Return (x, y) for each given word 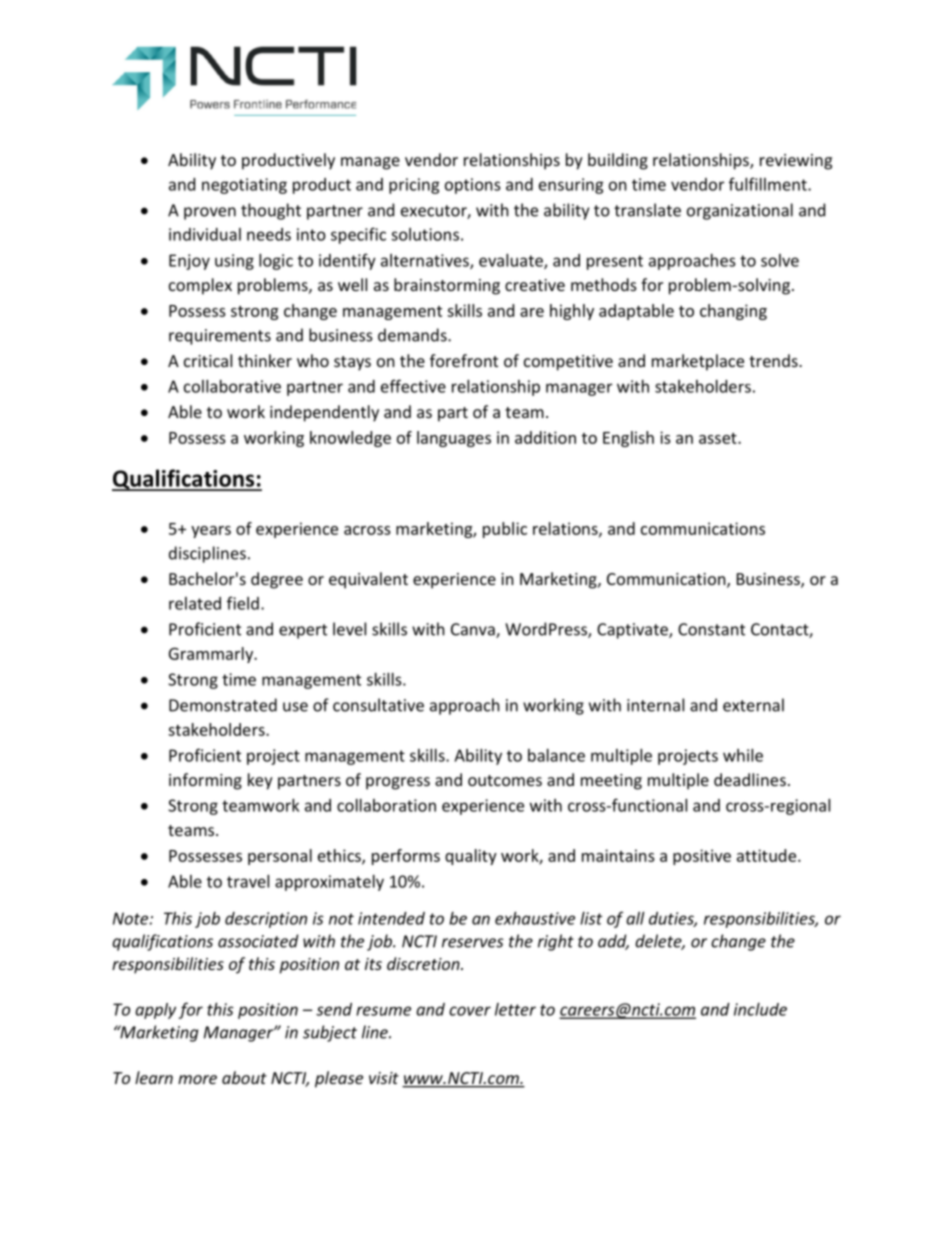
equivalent (368, 580)
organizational (740, 211)
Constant (711, 629)
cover (470, 1011)
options (473, 186)
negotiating (244, 186)
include (760, 1009)
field (243, 603)
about (244, 1077)
